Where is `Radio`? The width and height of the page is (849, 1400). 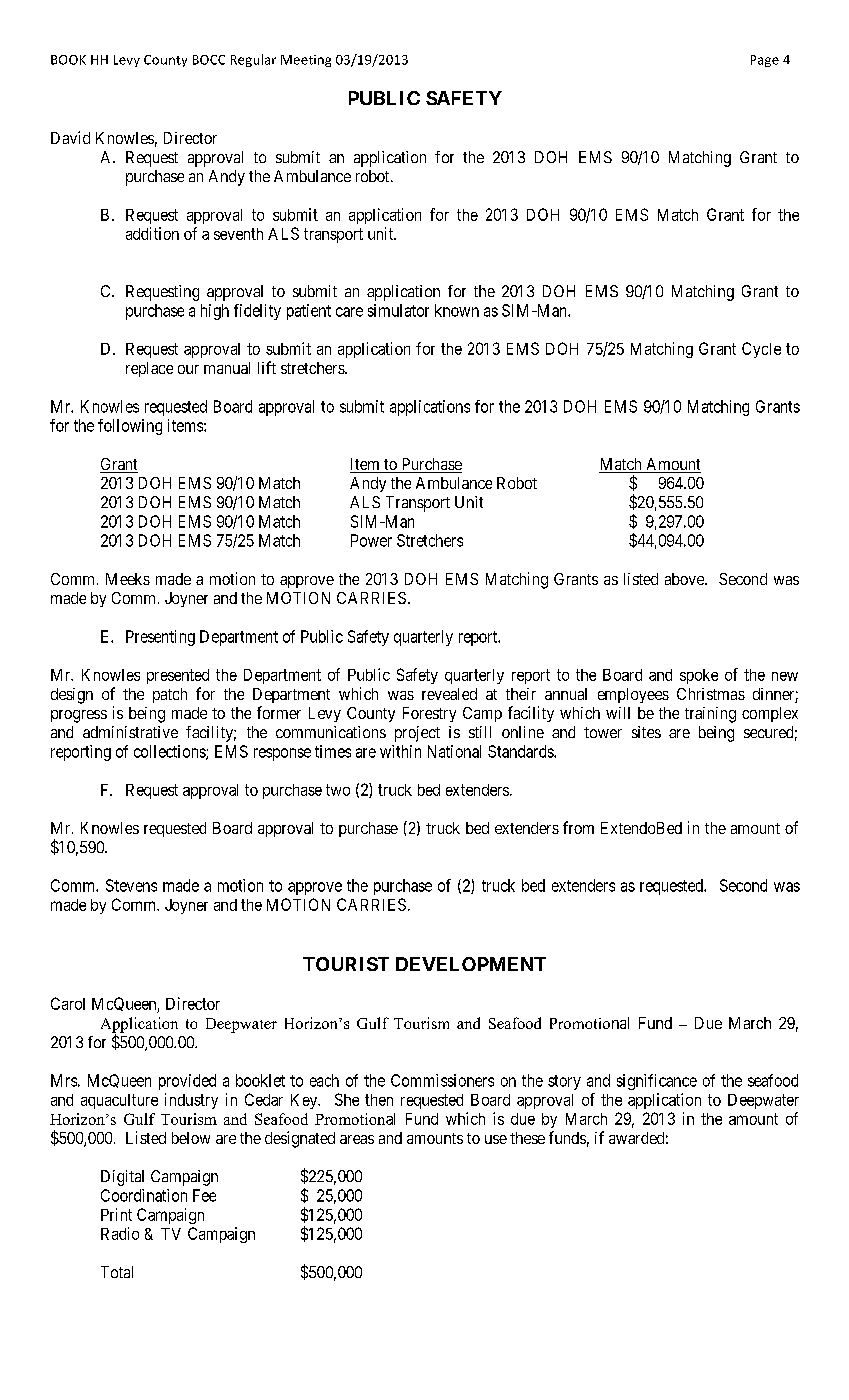
Radio is located at coordinates (120, 1233).
